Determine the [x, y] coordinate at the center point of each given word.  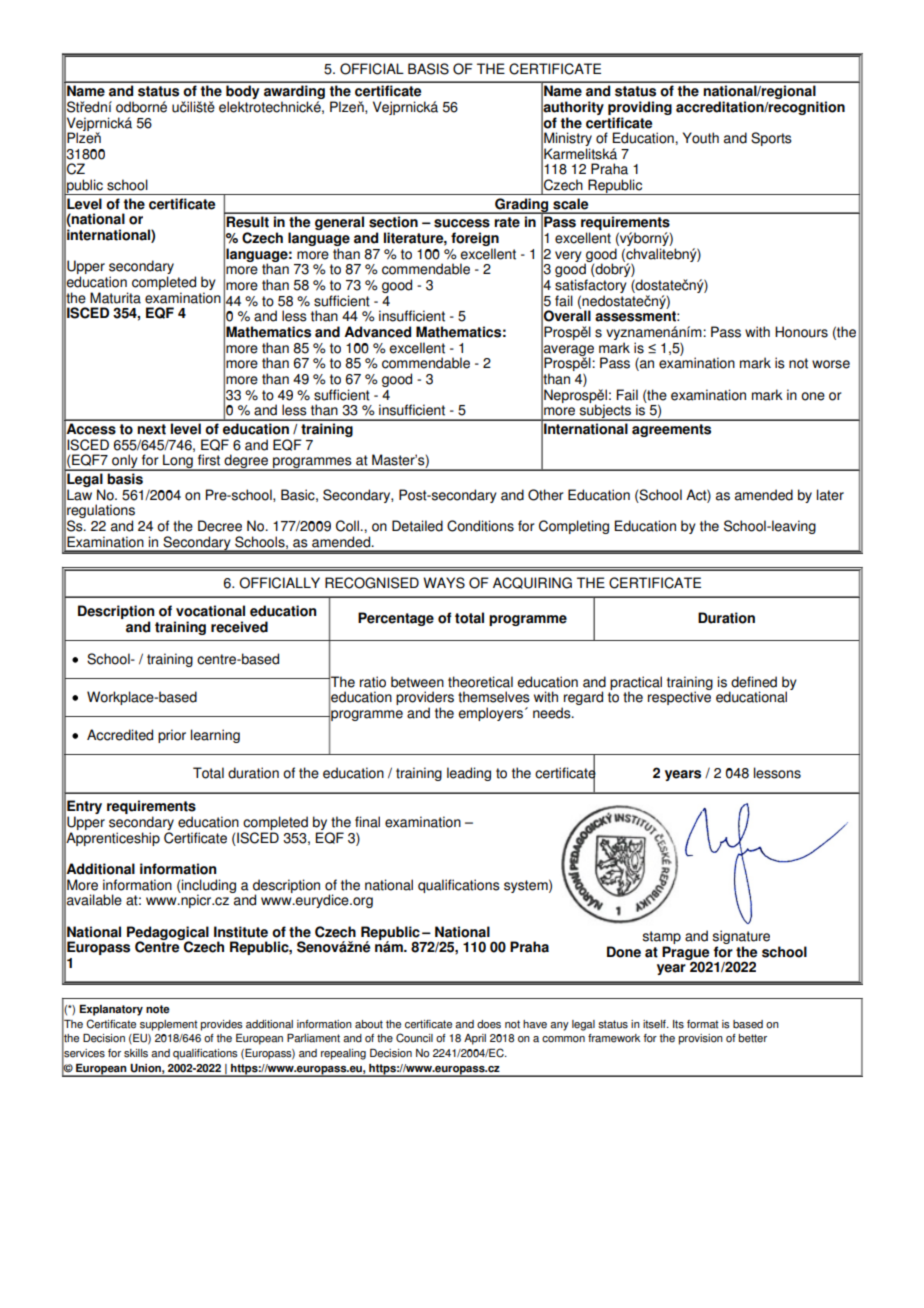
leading [469, 774]
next [151, 429]
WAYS [444, 583]
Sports [771, 139]
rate [507, 222]
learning [215, 736]
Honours [801, 332]
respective [680, 697]
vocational [210, 611]
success [462, 223]
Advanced [377, 332]
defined [754, 682]
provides [222, 1025]
